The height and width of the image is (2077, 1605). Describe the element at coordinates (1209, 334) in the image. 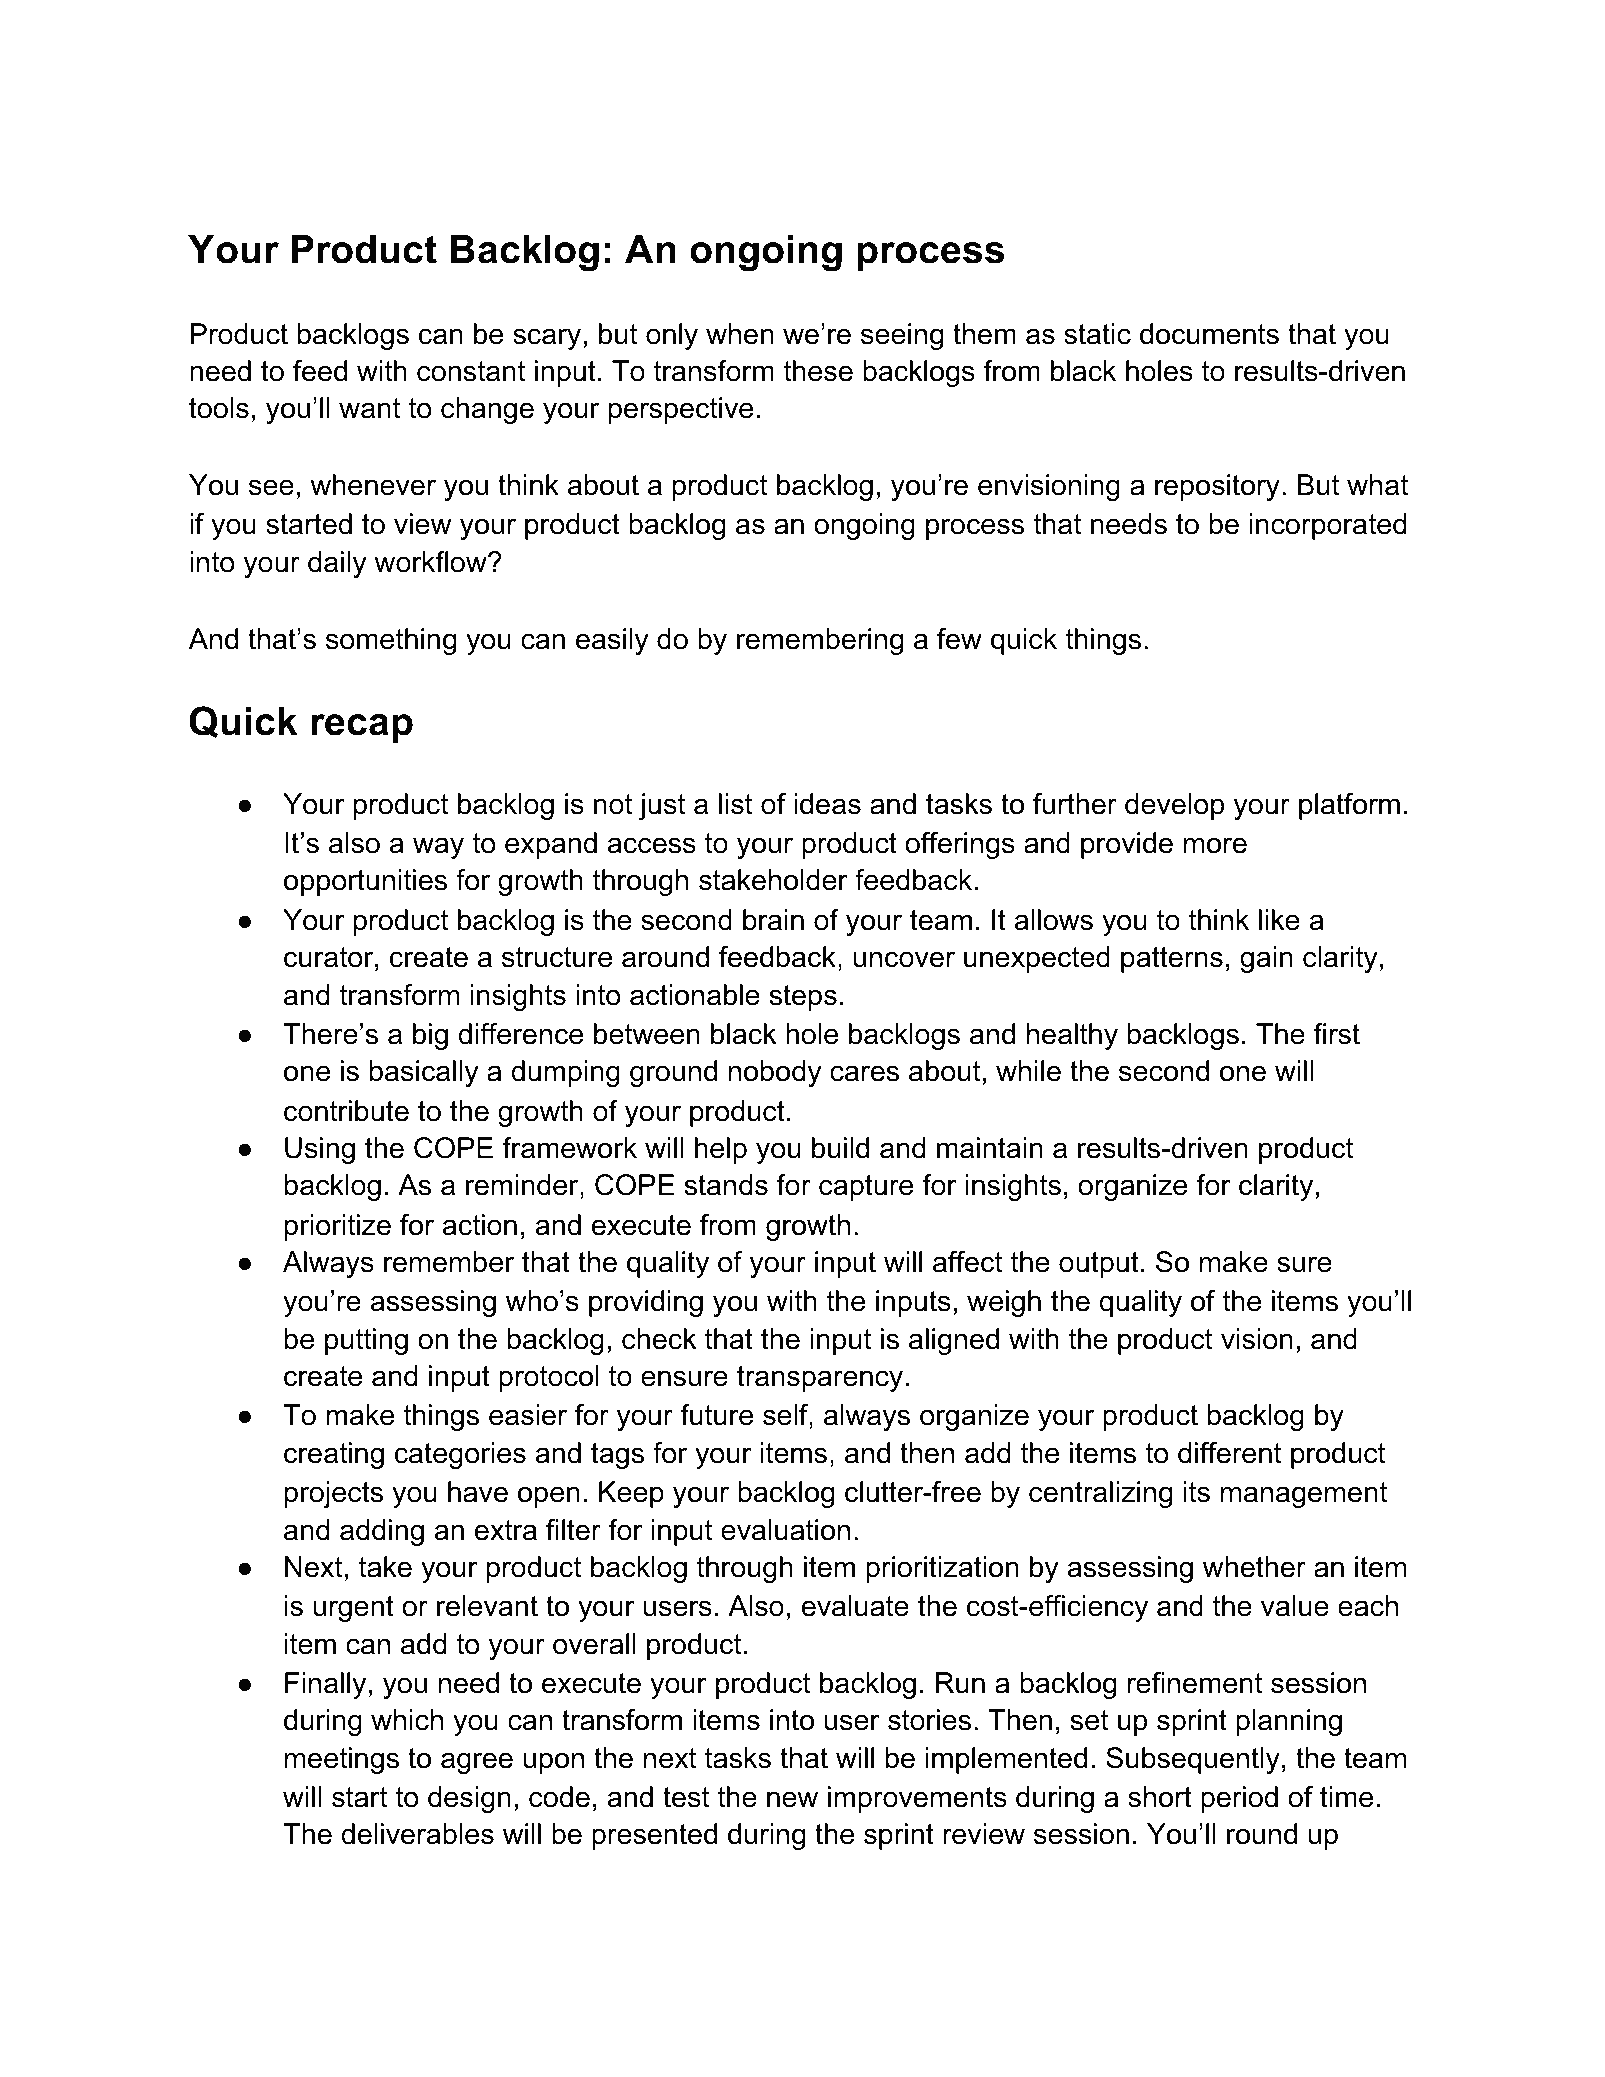

I see `documents` at that location.
